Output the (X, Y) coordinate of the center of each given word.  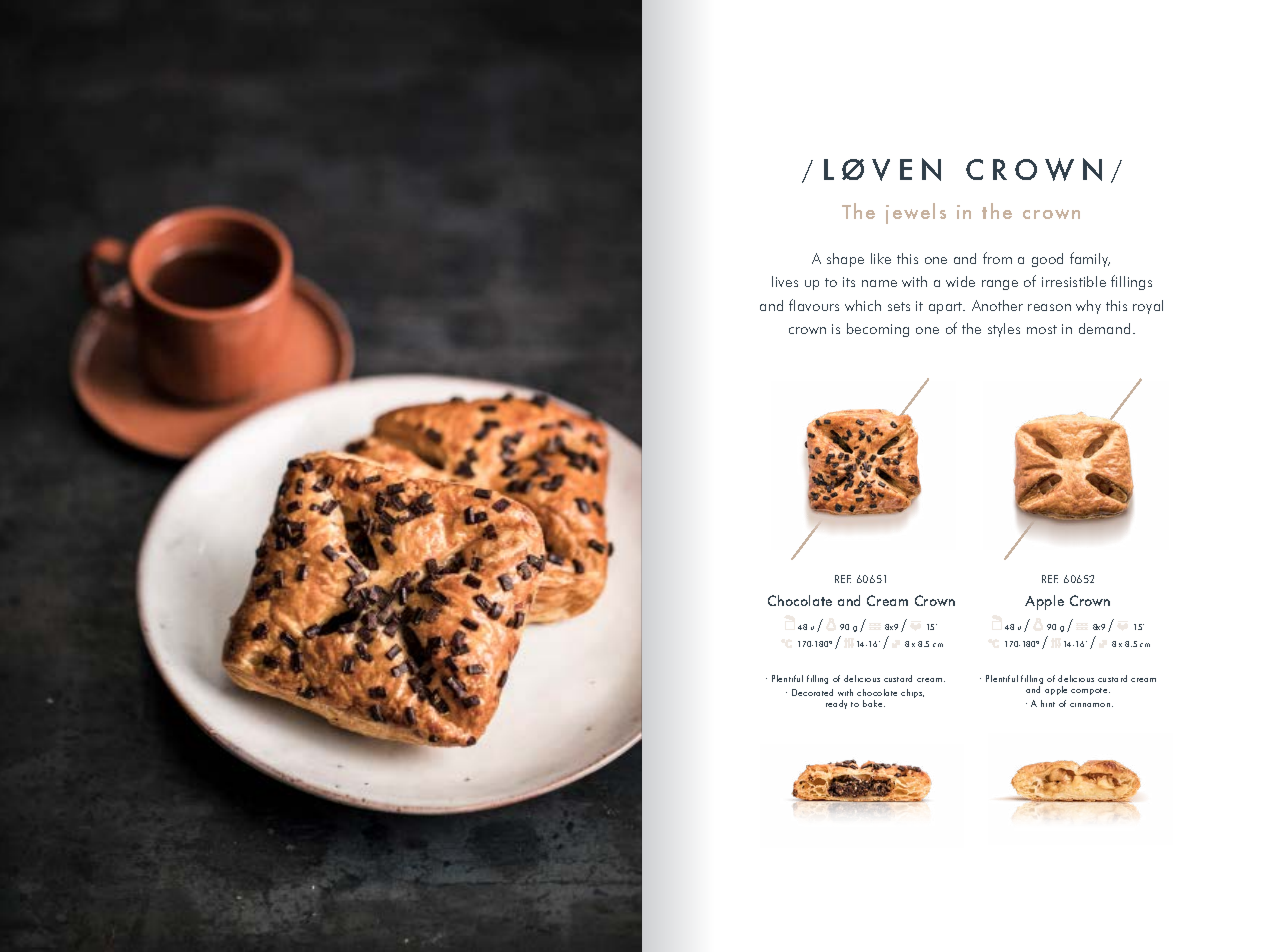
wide (960, 281)
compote (1090, 691)
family (1090, 259)
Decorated (812, 692)
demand (1104, 328)
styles (1004, 330)
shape (845, 260)
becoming (878, 330)
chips (912, 693)
